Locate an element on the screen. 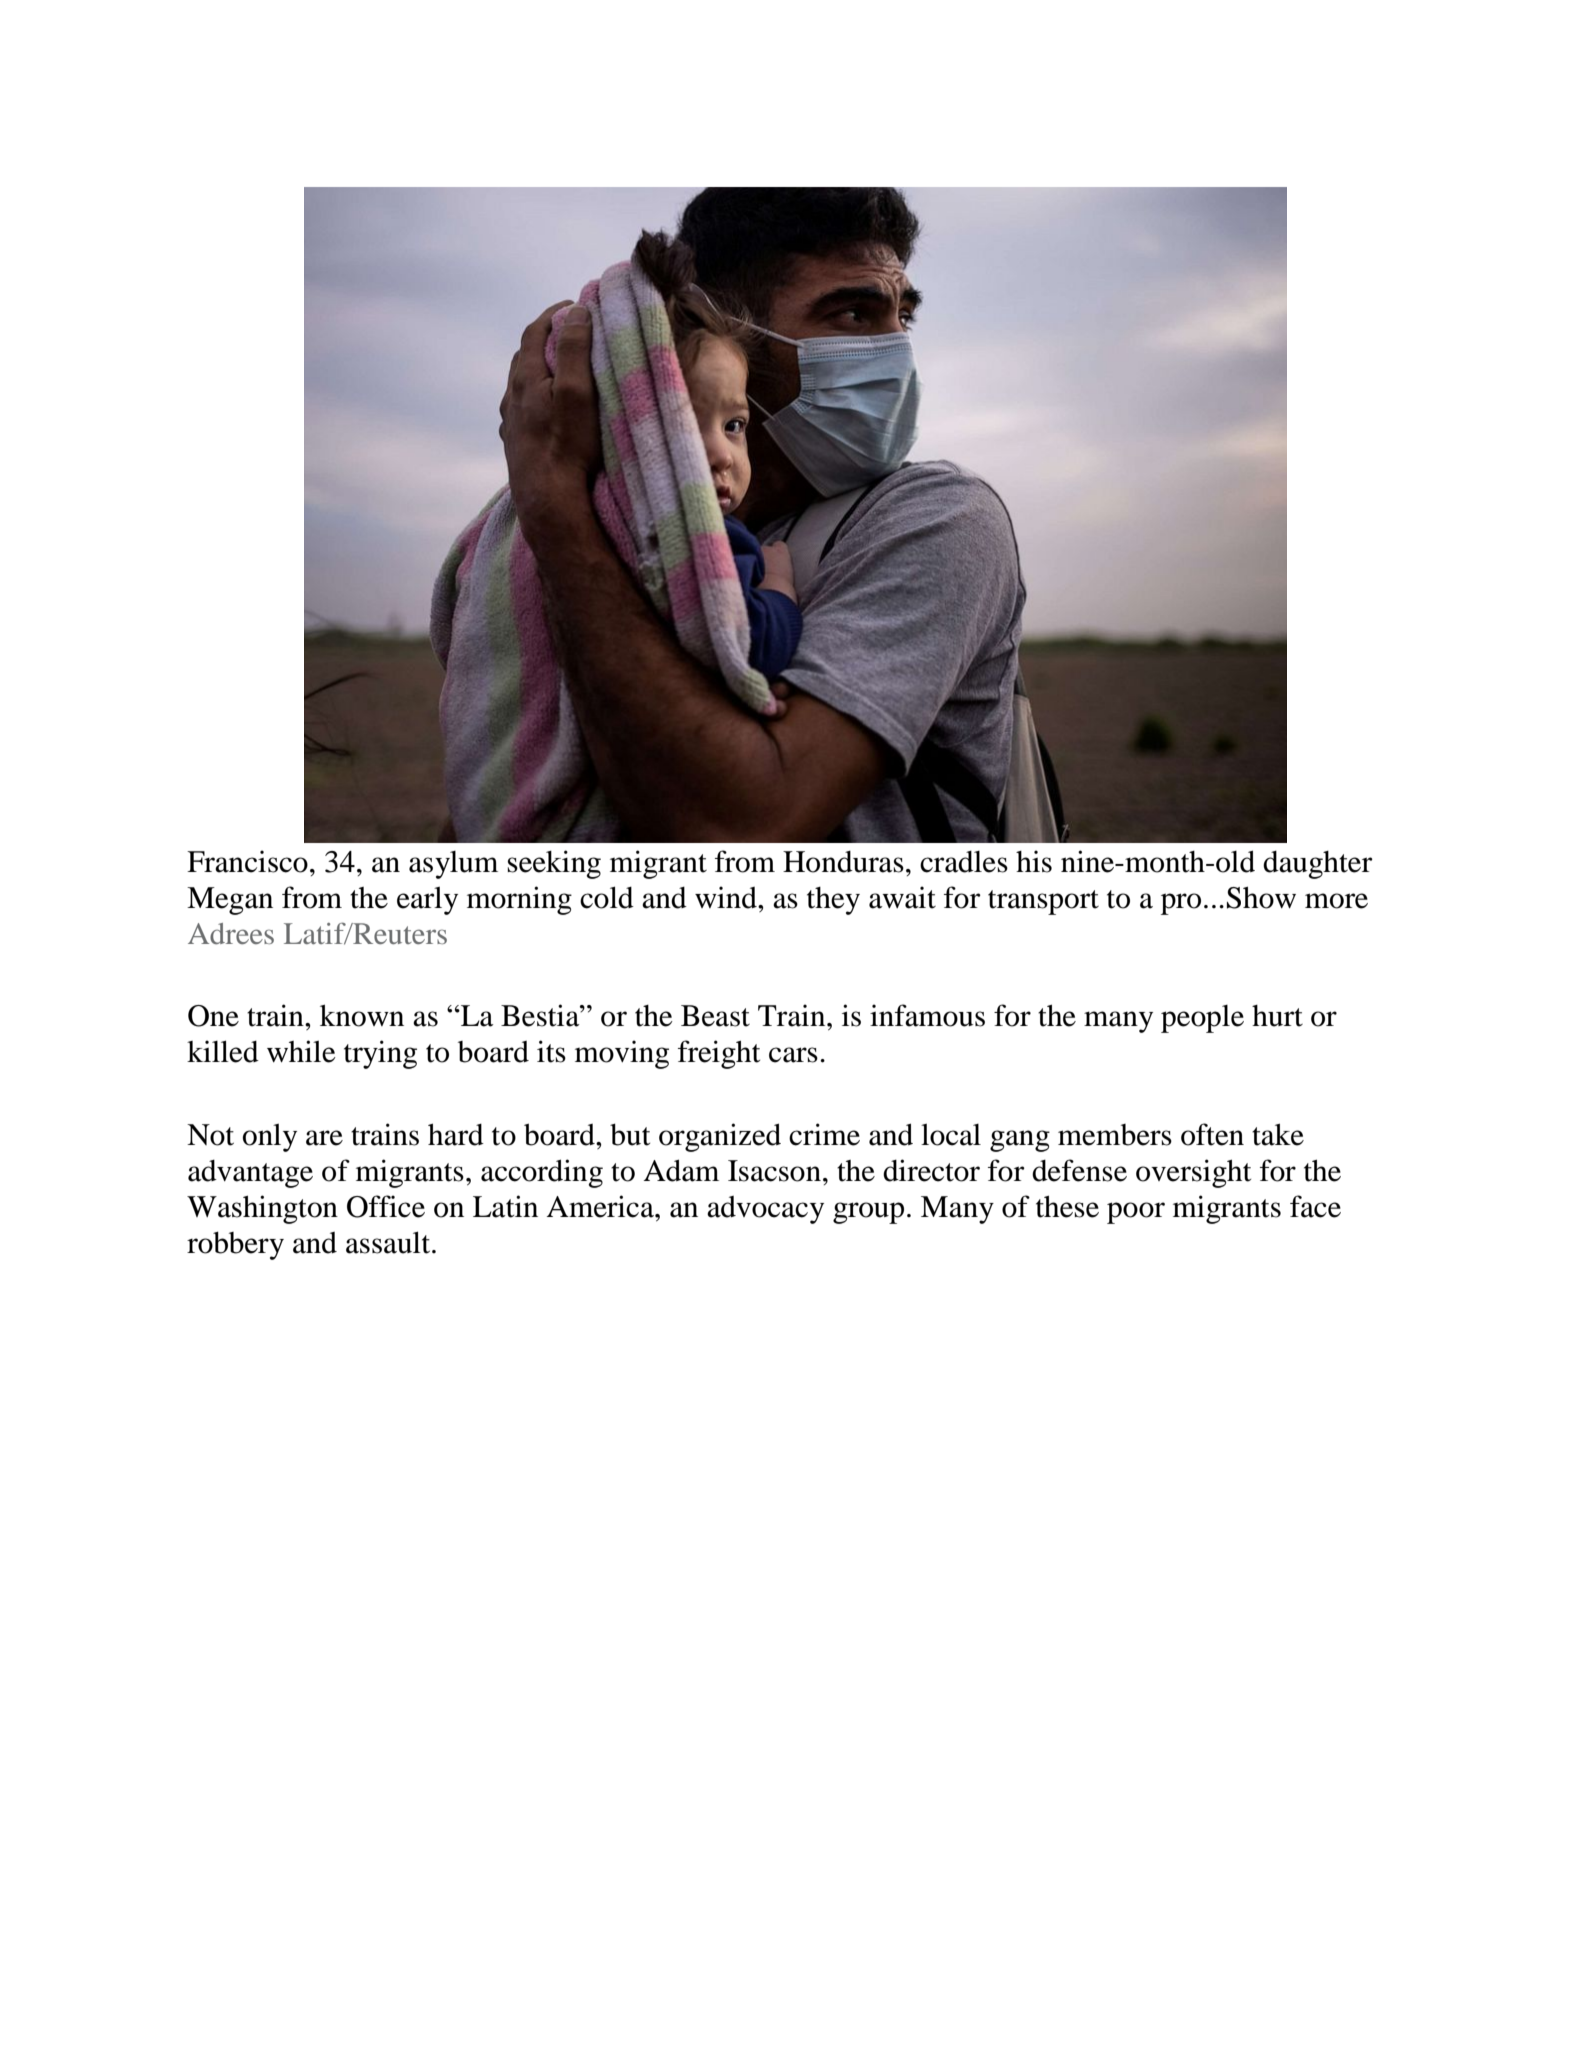 The width and height of the screenshot is (1593, 2062). assault is located at coordinates (389, 1242).
